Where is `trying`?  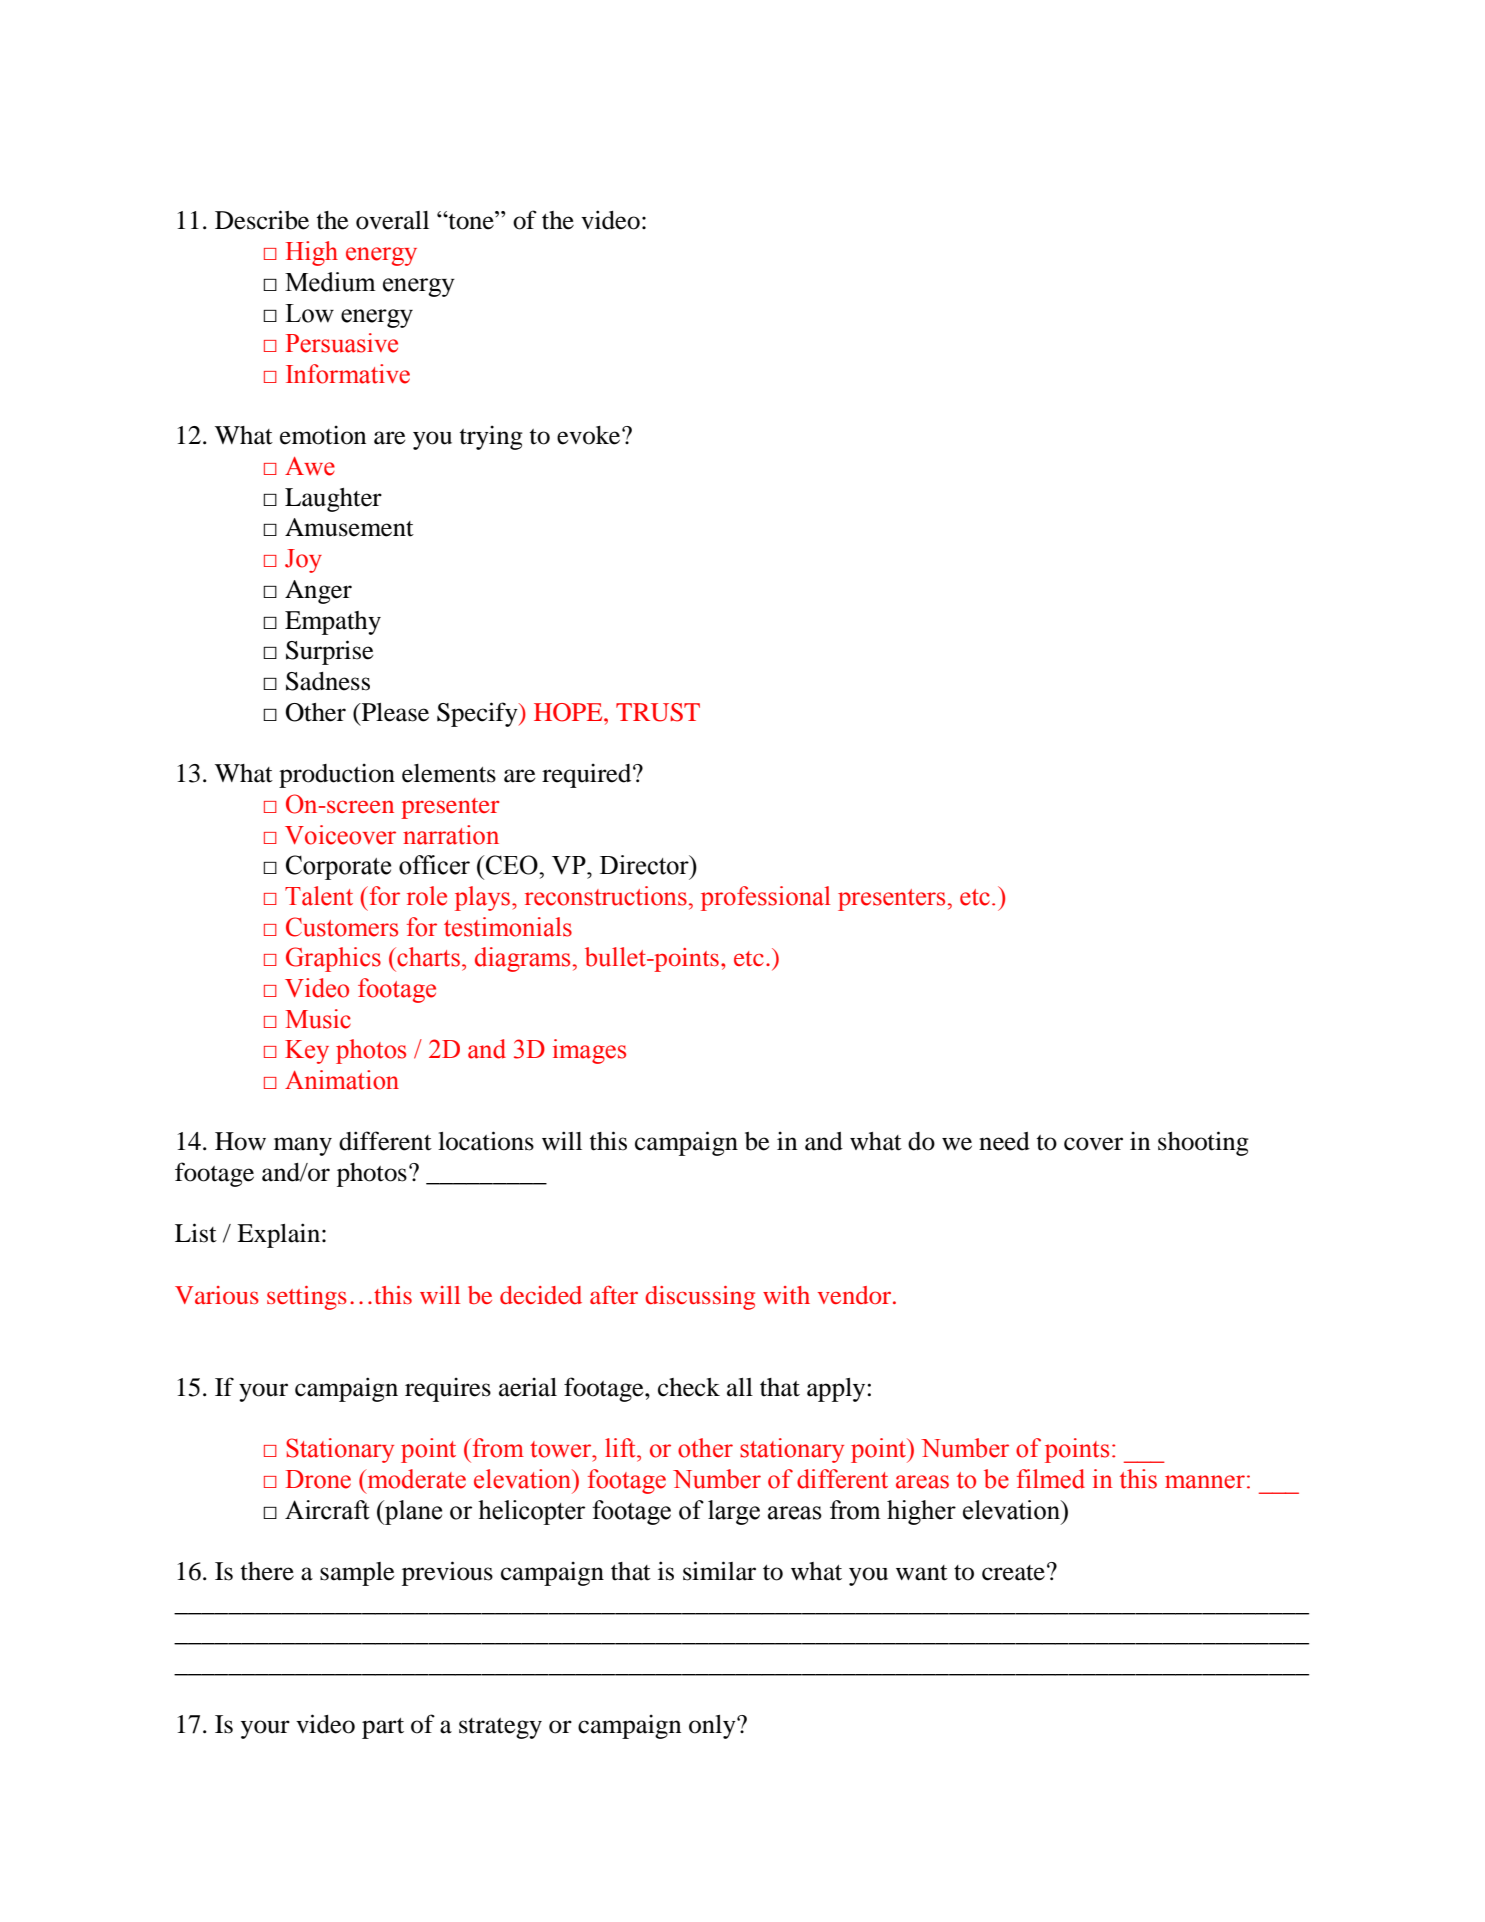 trying is located at coordinates (491, 437).
